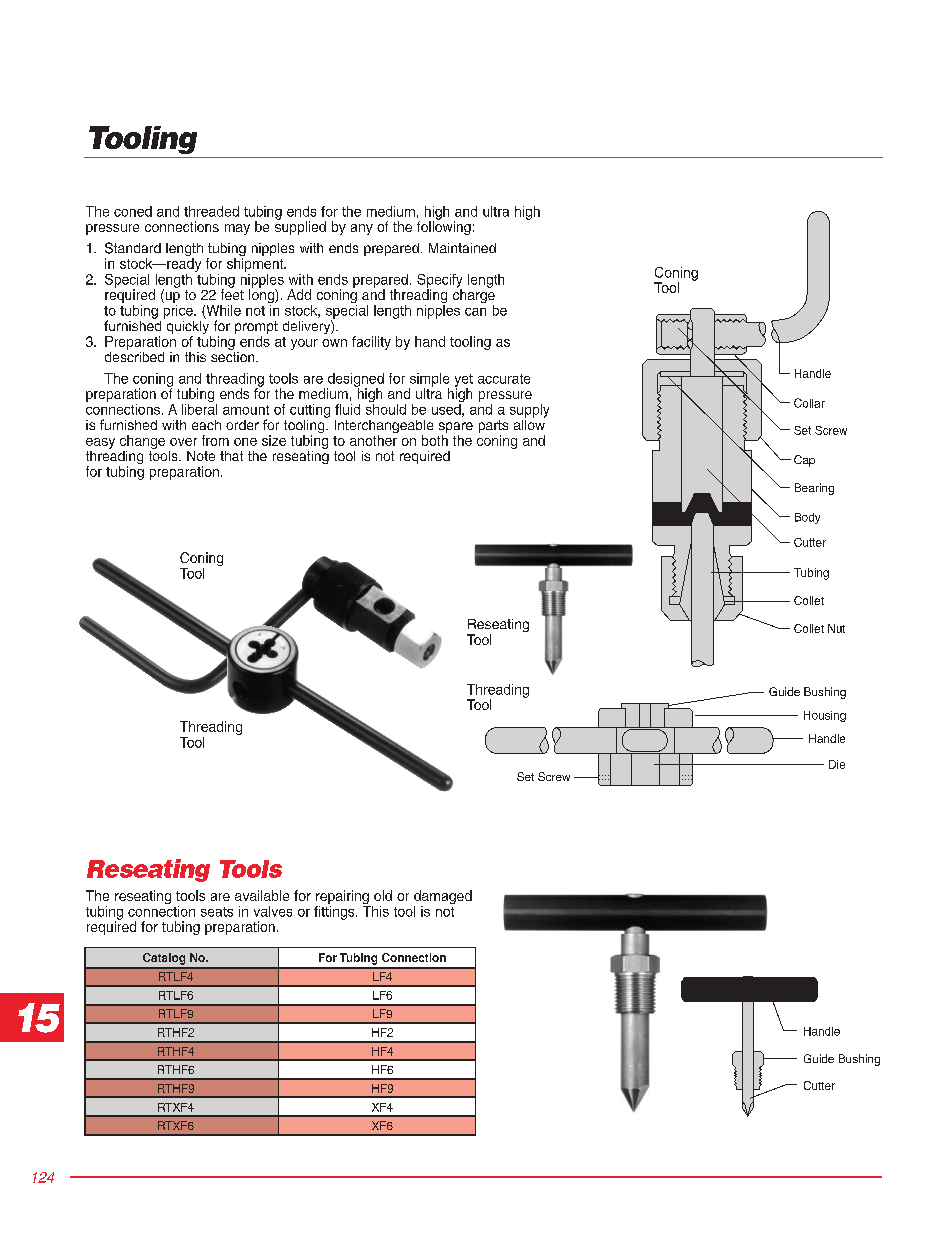 The height and width of the page is (1233, 952). Describe the element at coordinates (237, 229) in the page. I see `may` at that location.
